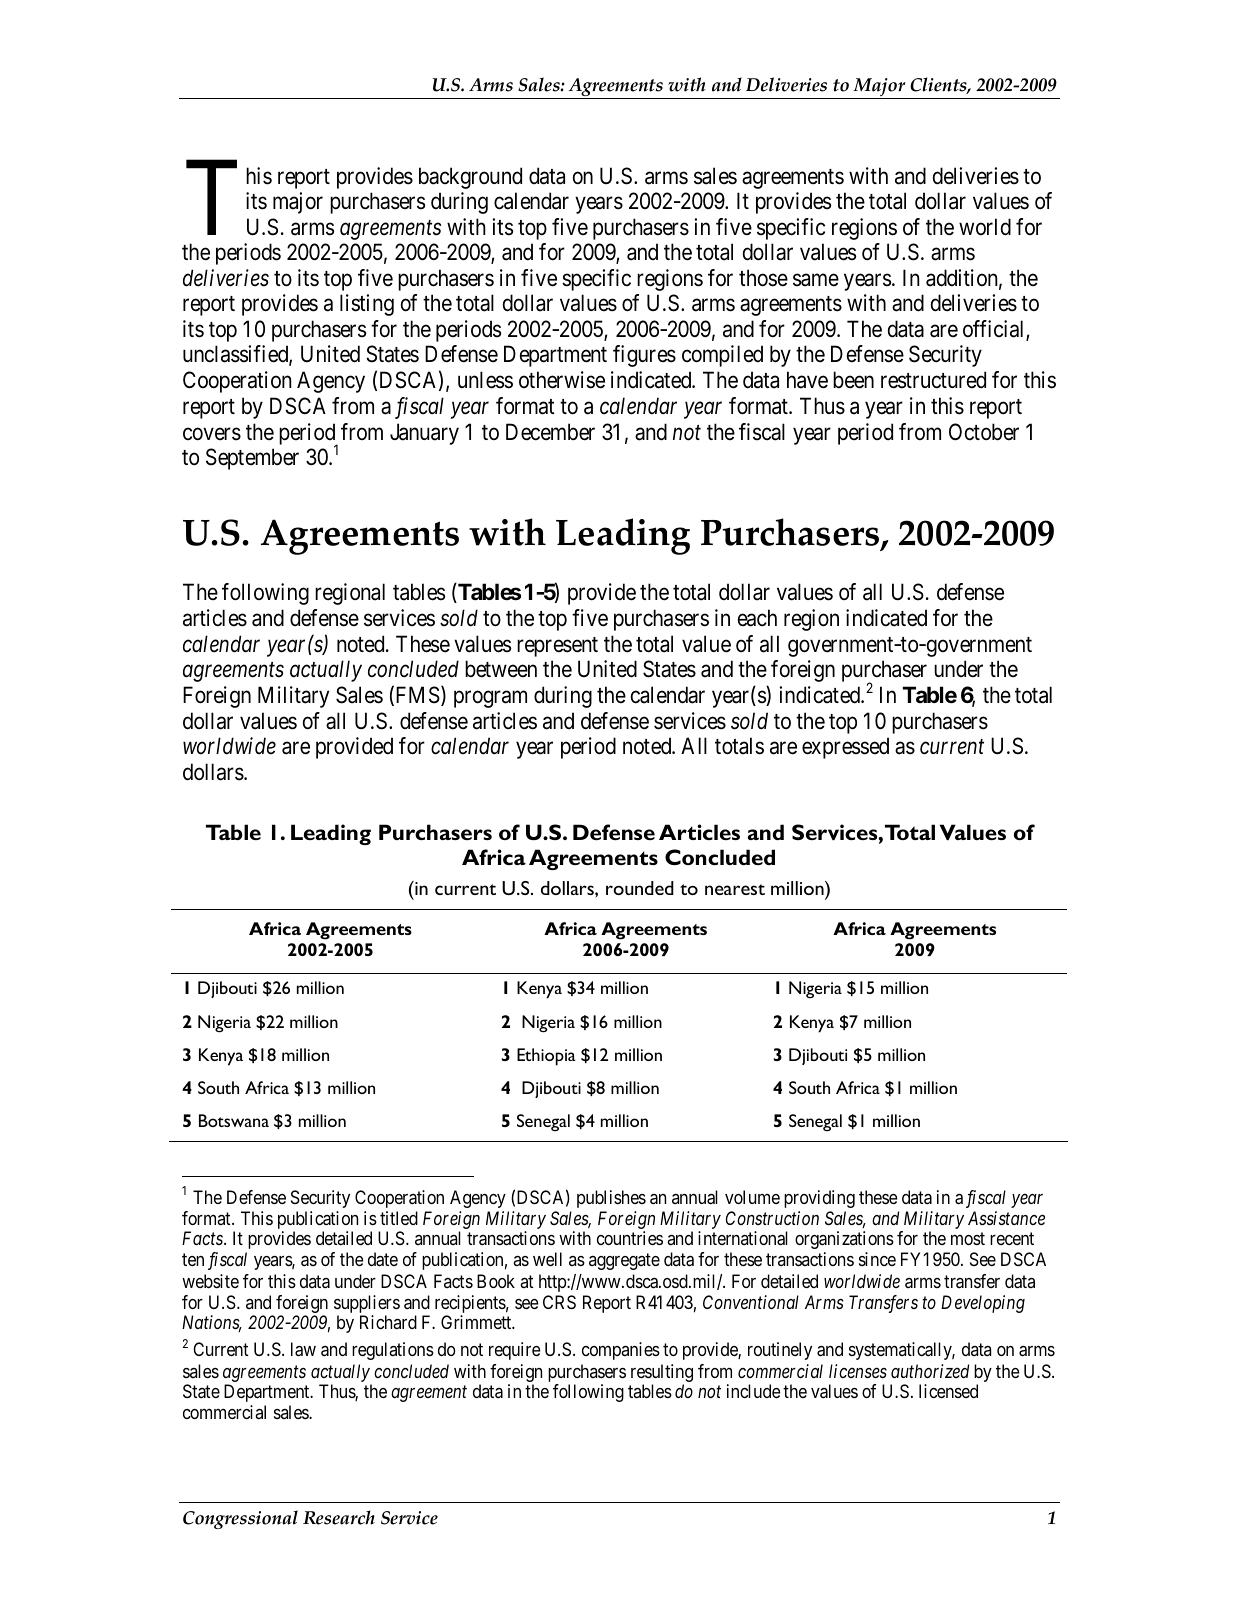 This screenshot has height=1603, width=1239. What do you see at coordinates (470, 178) in the screenshot?
I see `background` at bounding box center [470, 178].
